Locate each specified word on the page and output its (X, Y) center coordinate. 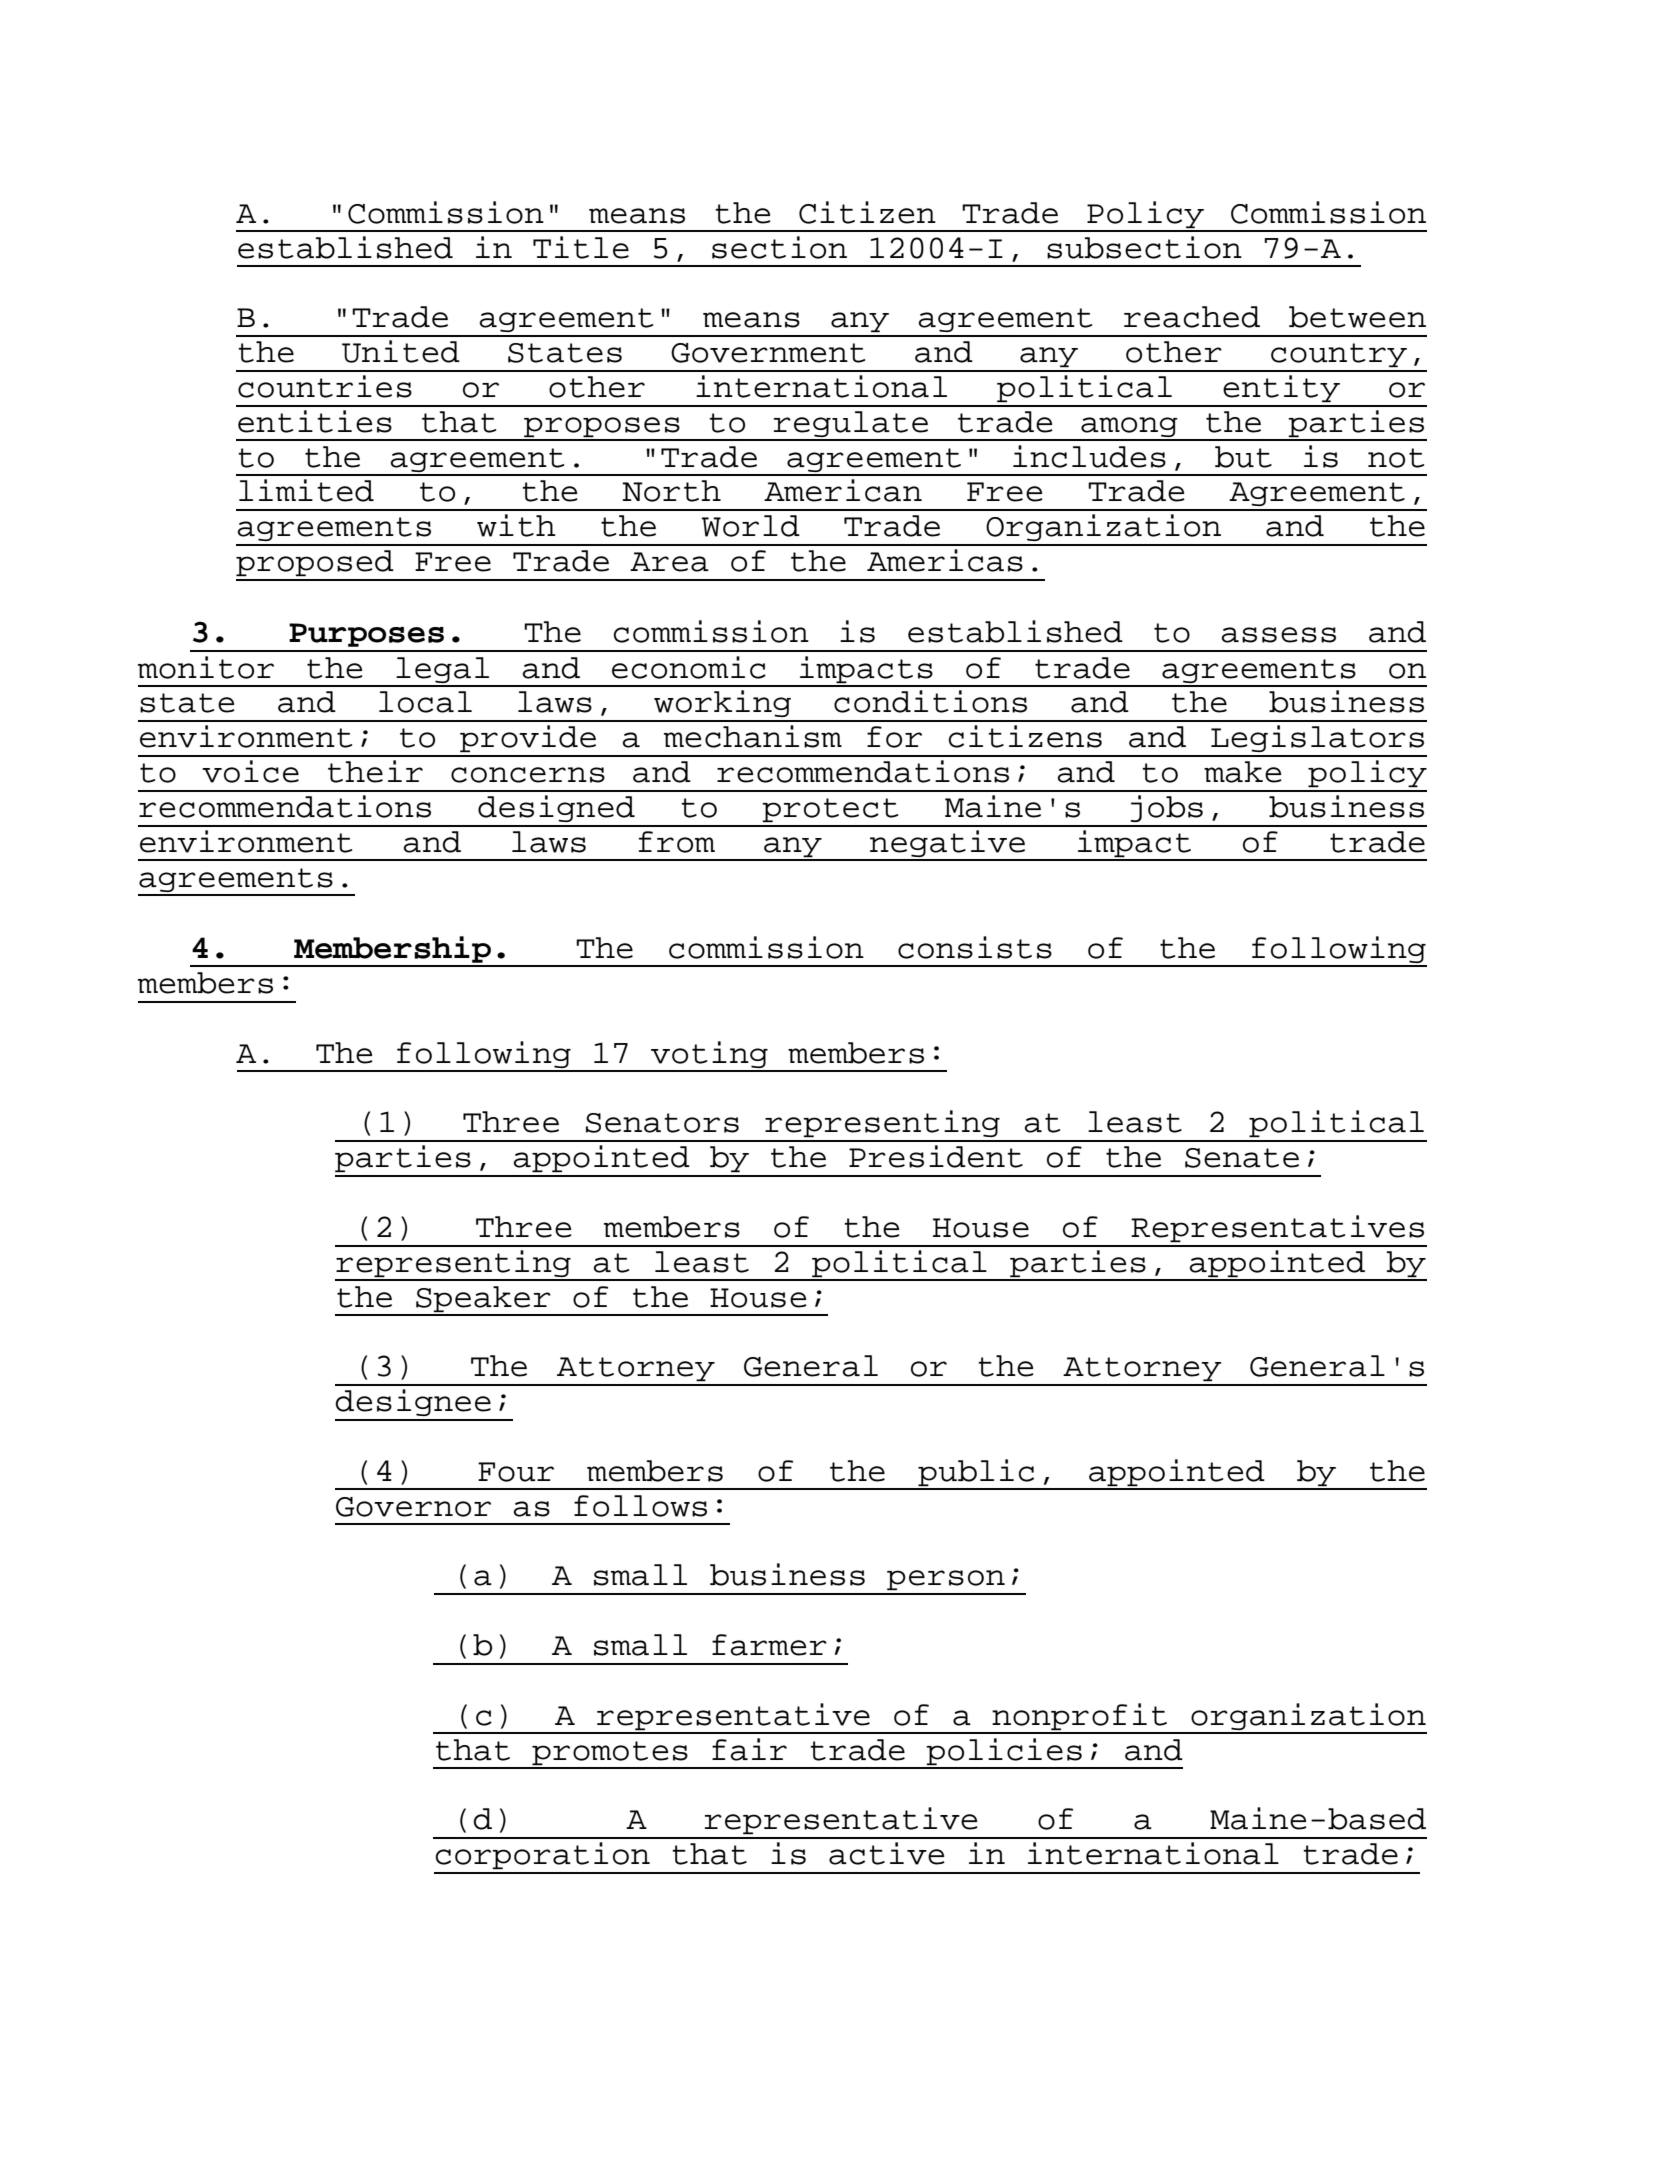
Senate (1242, 1158)
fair (749, 1749)
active (887, 1853)
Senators (662, 1123)
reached (1192, 317)
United (401, 351)
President (936, 1156)
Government (768, 353)
